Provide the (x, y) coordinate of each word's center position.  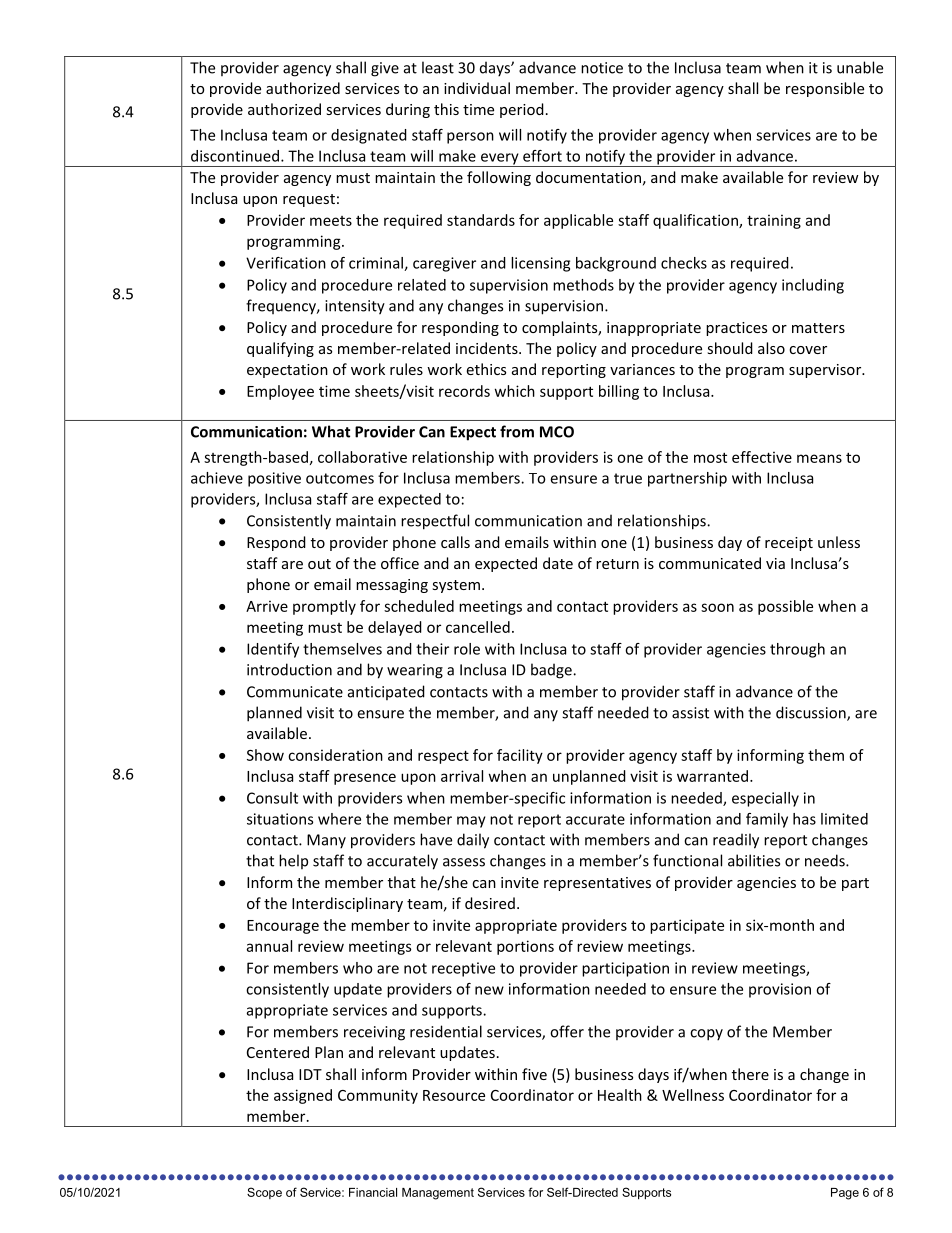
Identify (273, 650)
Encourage (283, 927)
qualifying (280, 349)
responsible (825, 89)
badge (552, 671)
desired (490, 903)
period (522, 110)
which (515, 391)
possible (785, 607)
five (534, 1074)
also (771, 348)
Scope (264, 1193)
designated (369, 136)
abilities (754, 860)
